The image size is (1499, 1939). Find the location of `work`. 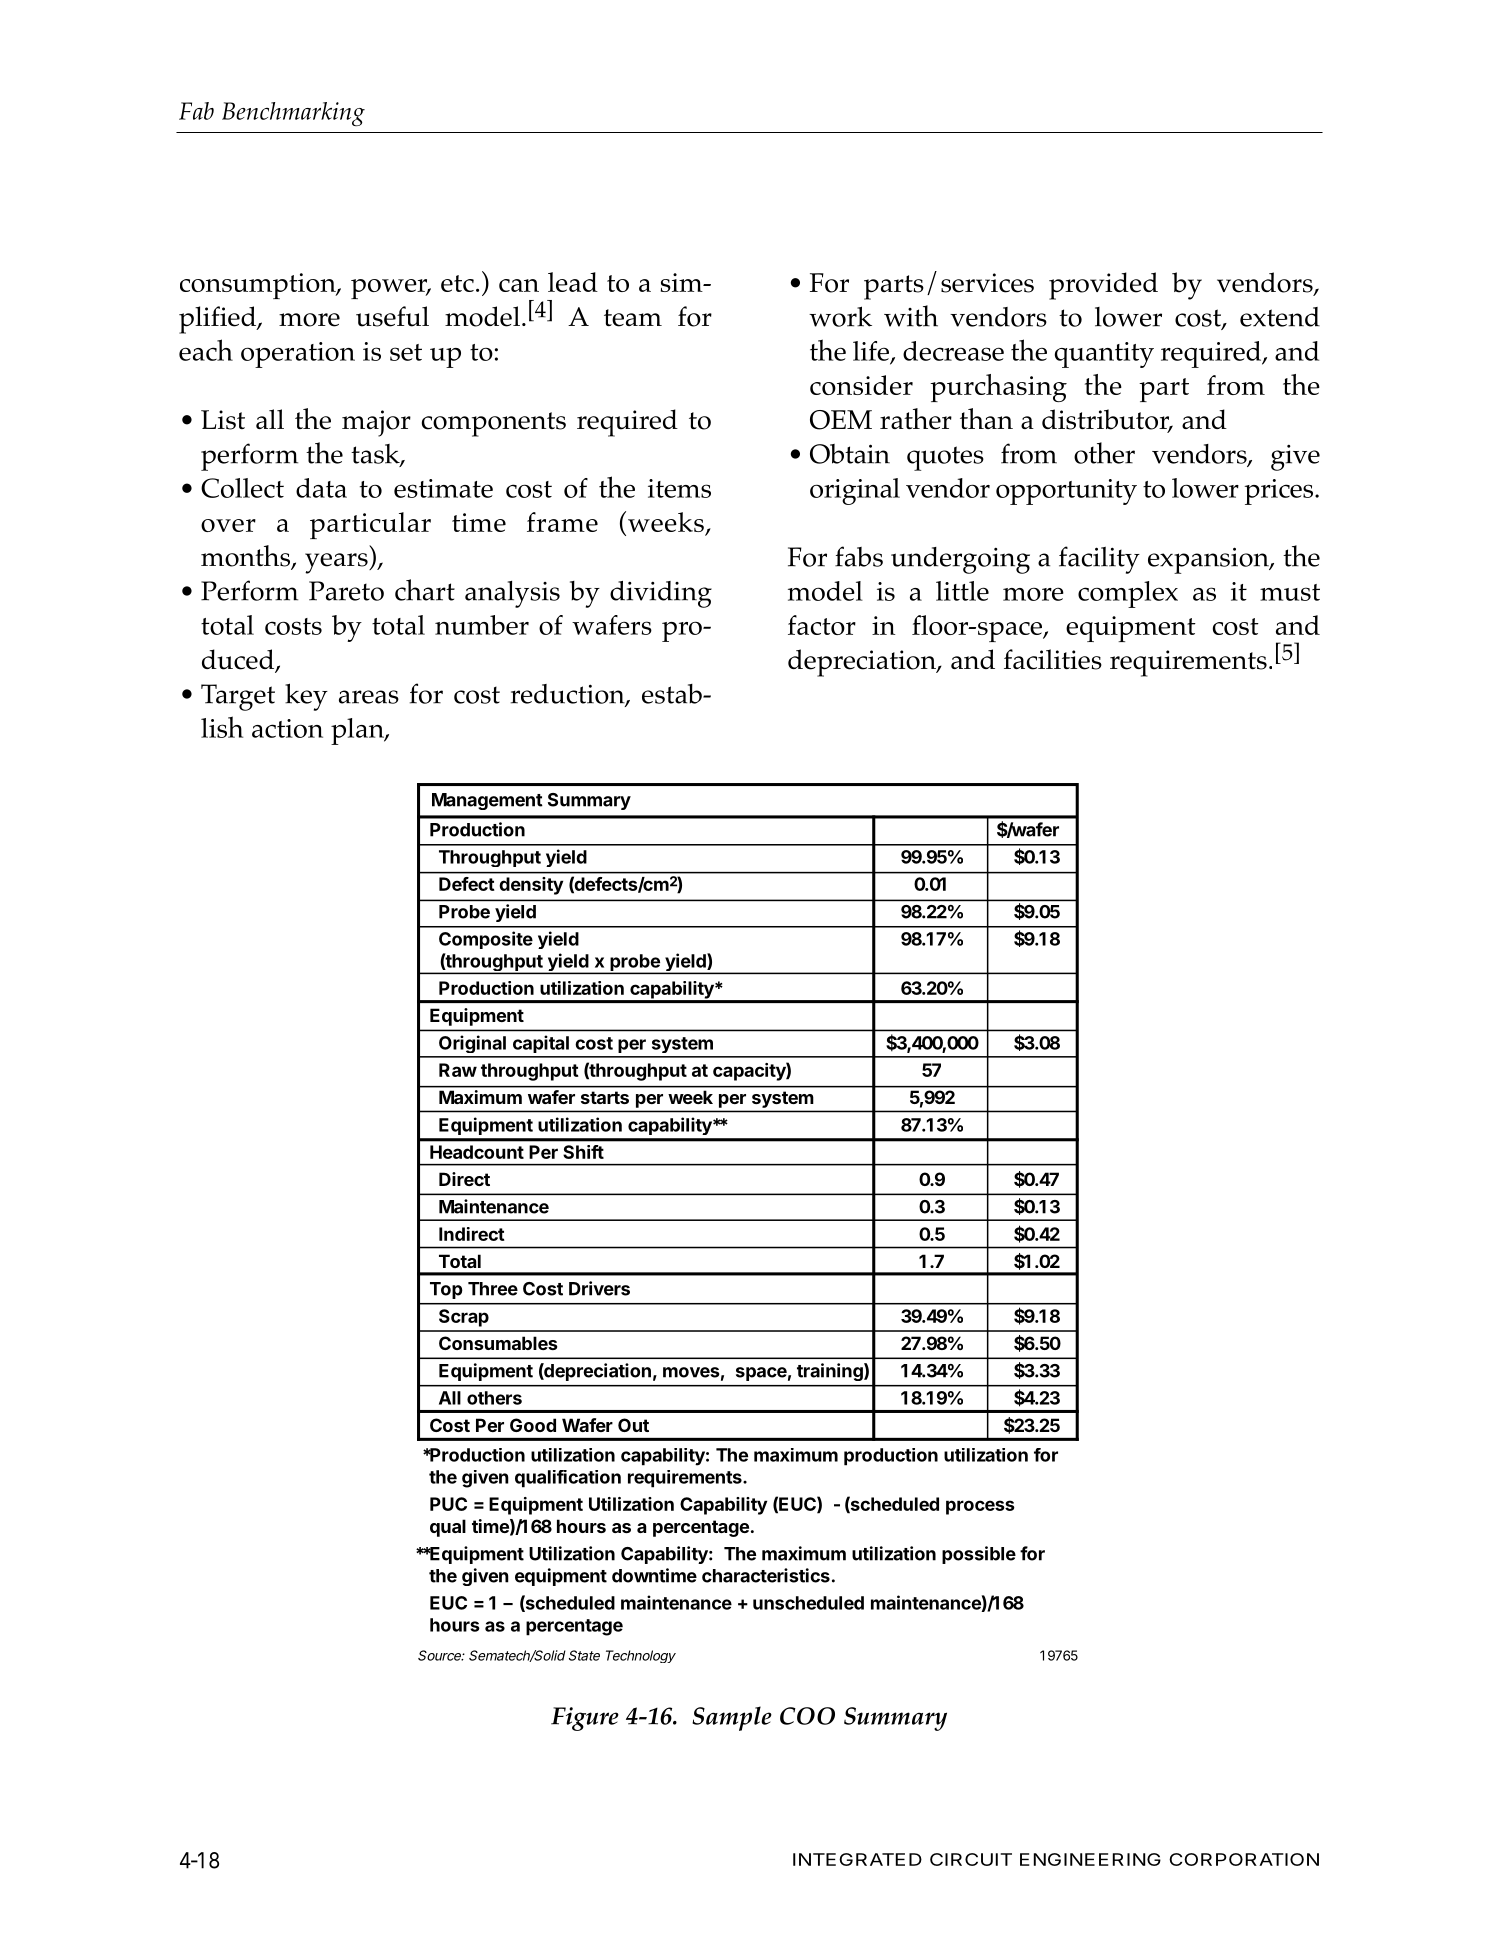

work is located at coordinates (840, 316).
